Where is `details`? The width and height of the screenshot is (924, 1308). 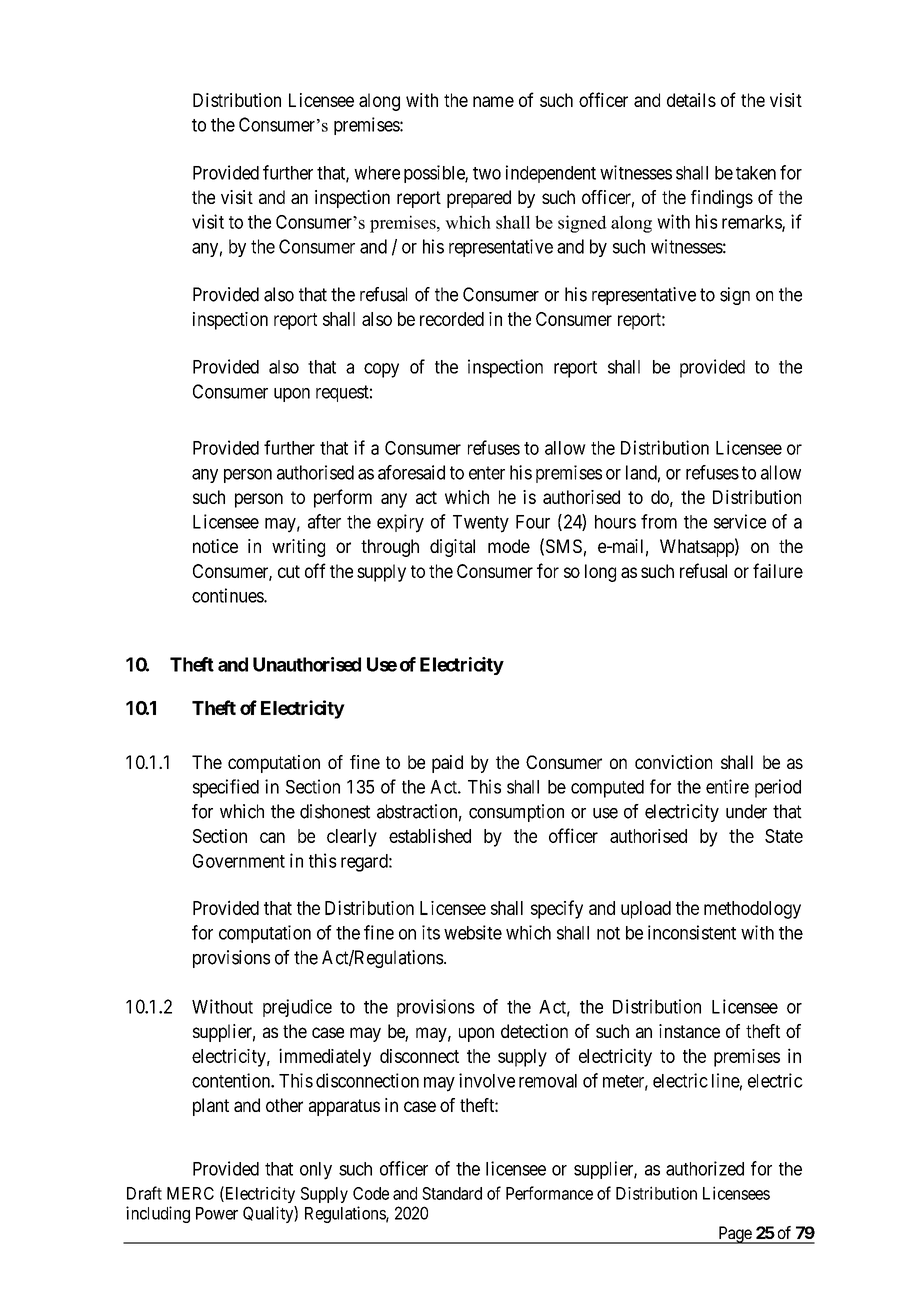 details is located at coordinates (691, 100).
